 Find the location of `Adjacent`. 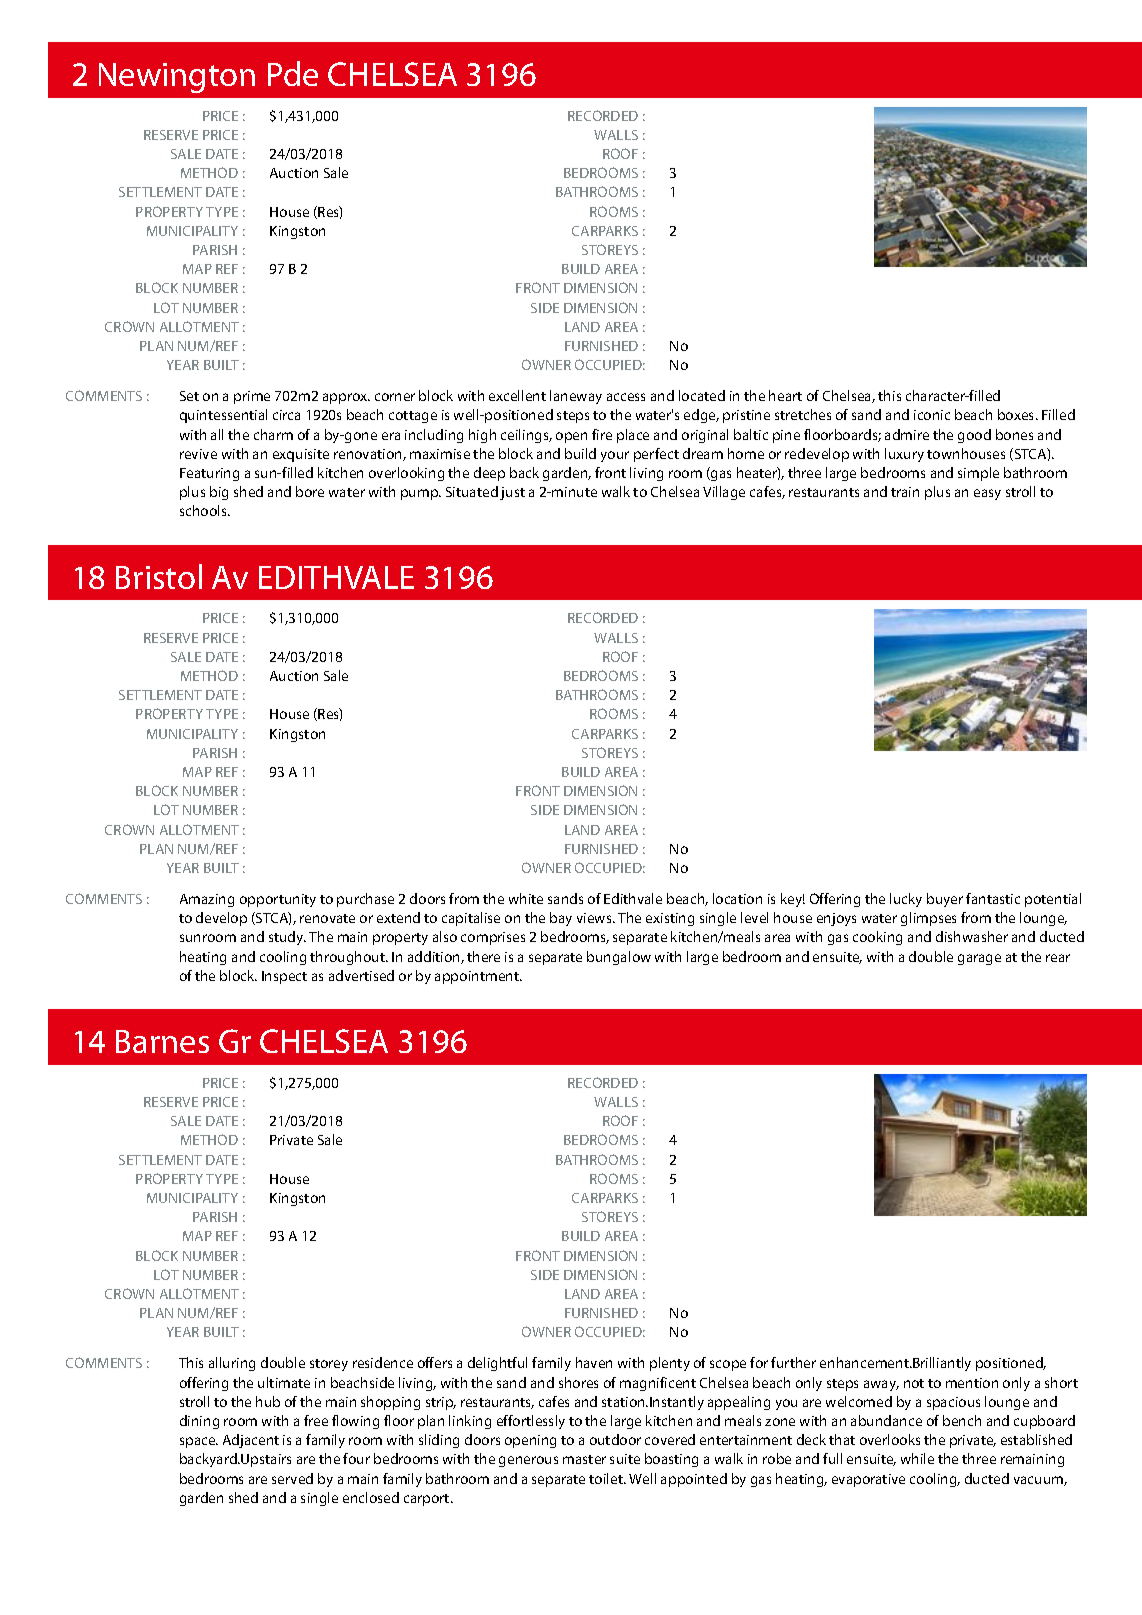

Adjacent is located at coordinates (251, 1441).
